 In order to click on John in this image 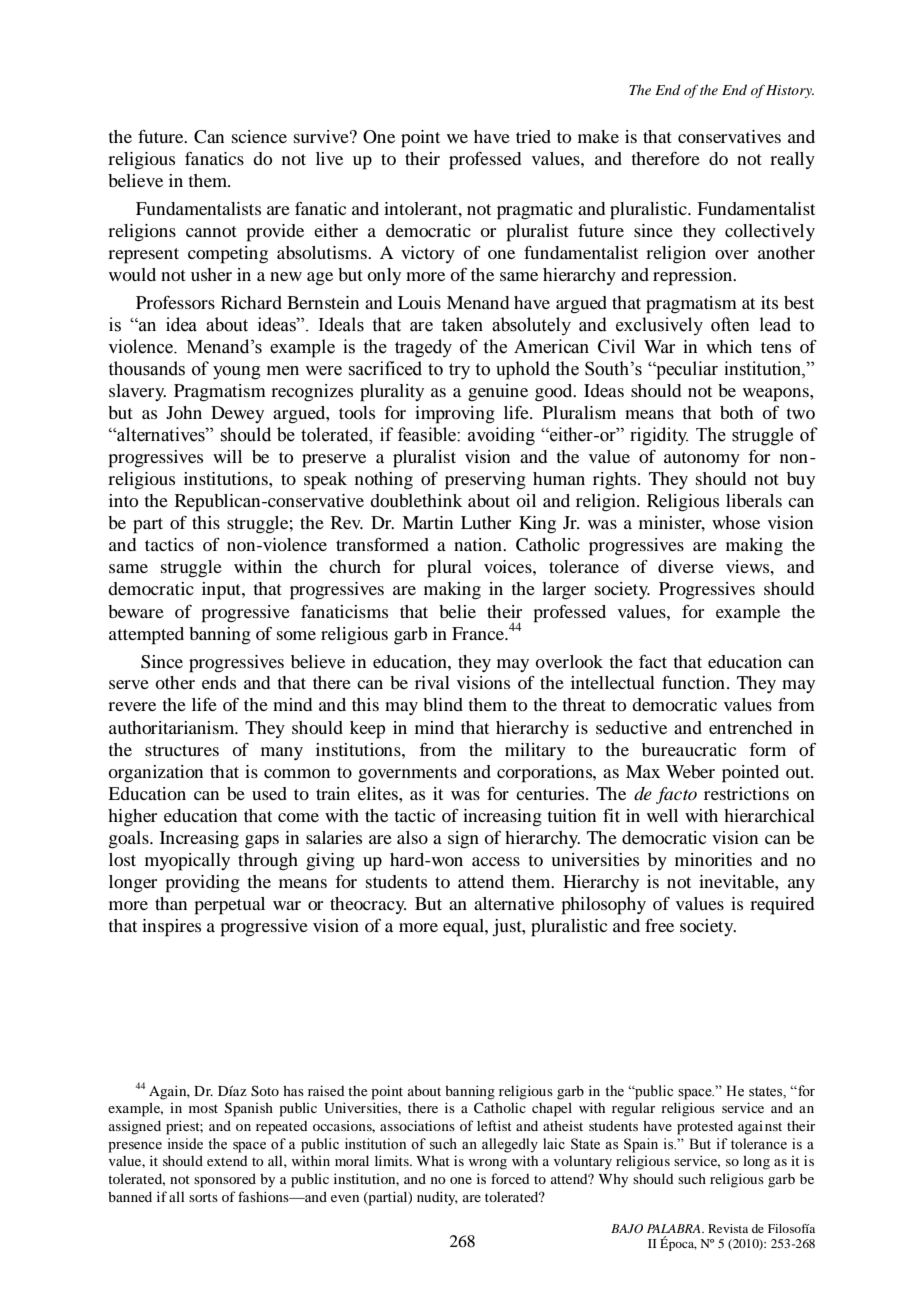, I will do `click(184, 412)`.
